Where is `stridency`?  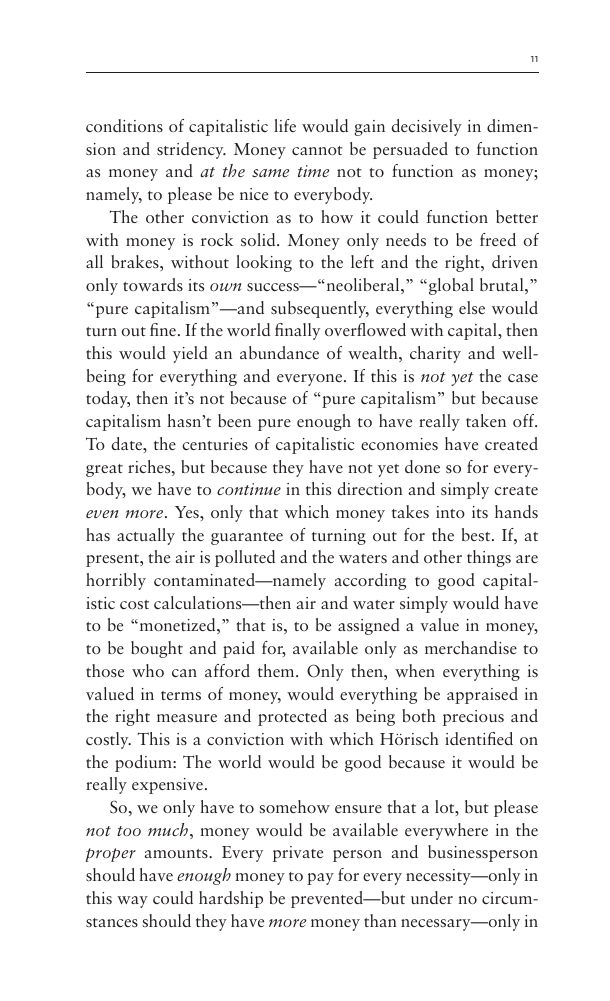 stridency is located at coordinates (191, 150).
